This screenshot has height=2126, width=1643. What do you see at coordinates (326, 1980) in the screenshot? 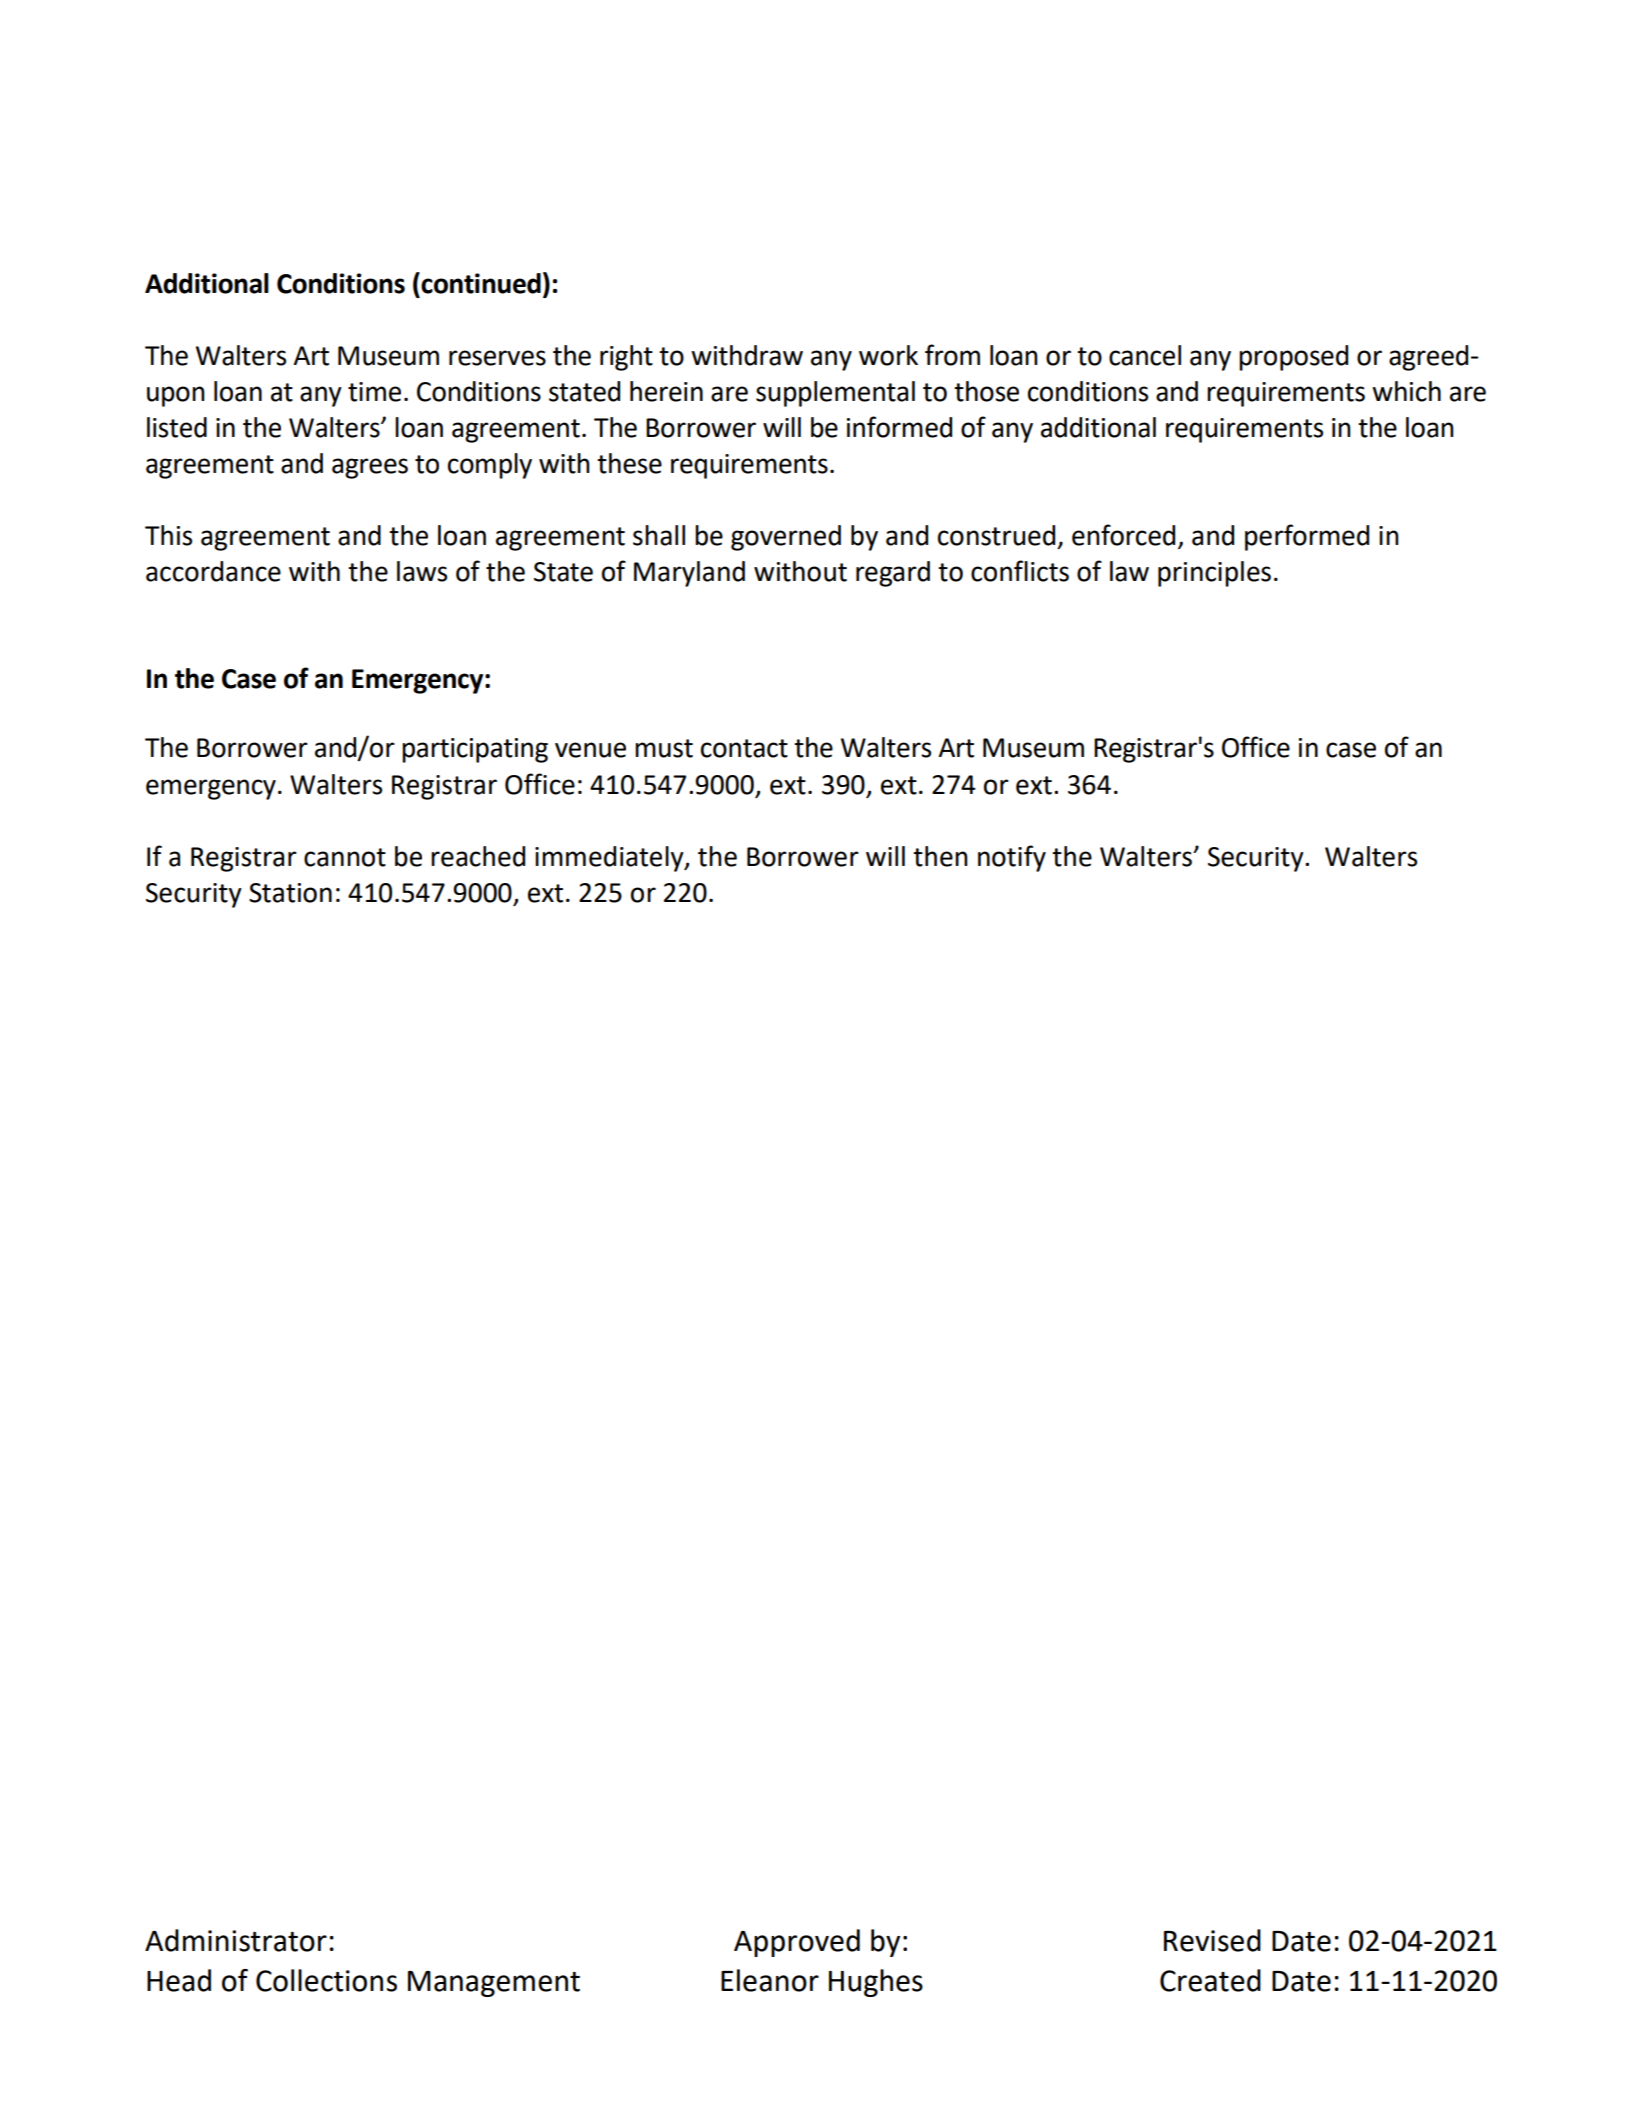
I see `Collections` at bounding box center [326, 1980].
